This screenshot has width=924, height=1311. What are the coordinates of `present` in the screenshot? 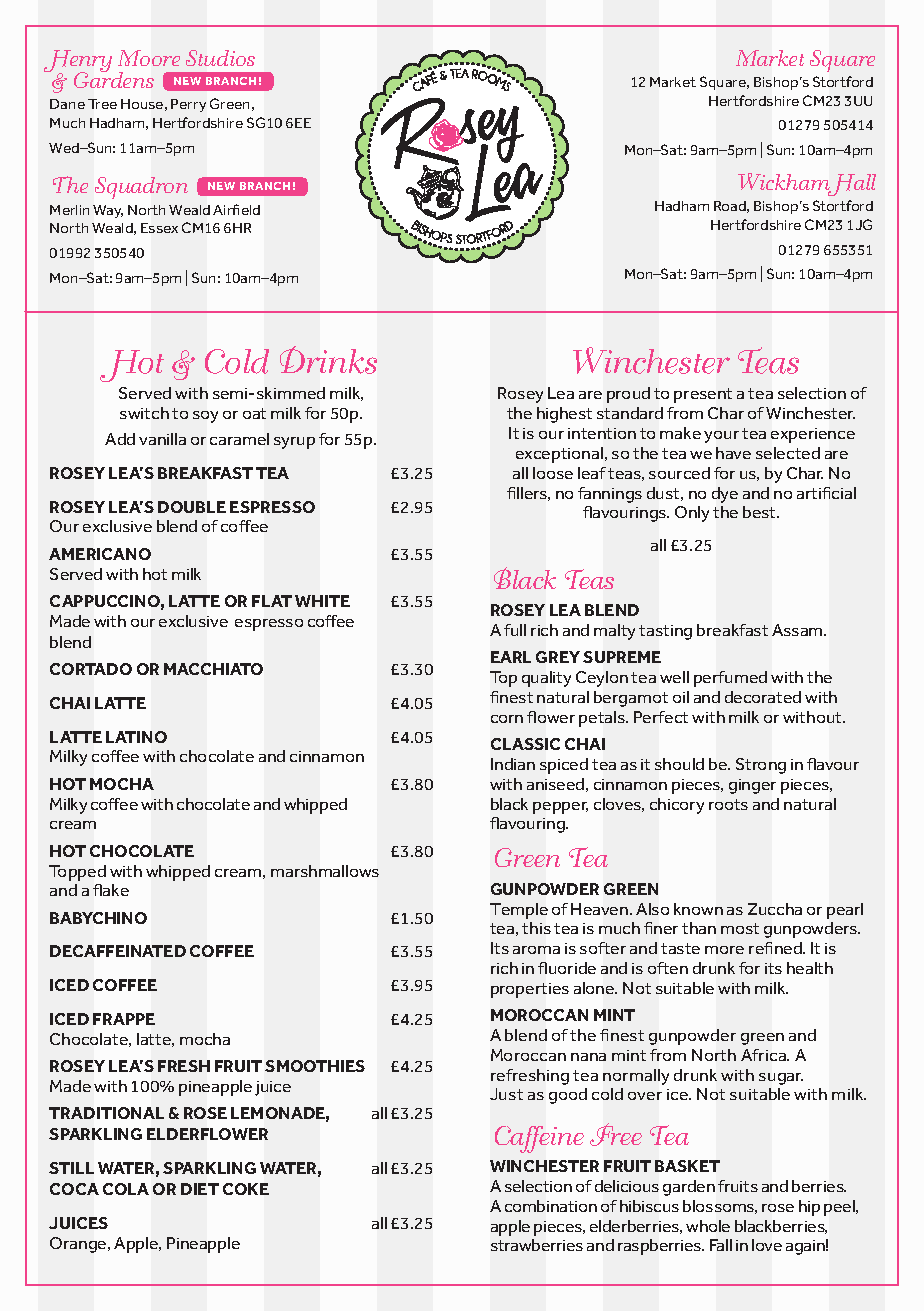 It's located at (703, 395).
